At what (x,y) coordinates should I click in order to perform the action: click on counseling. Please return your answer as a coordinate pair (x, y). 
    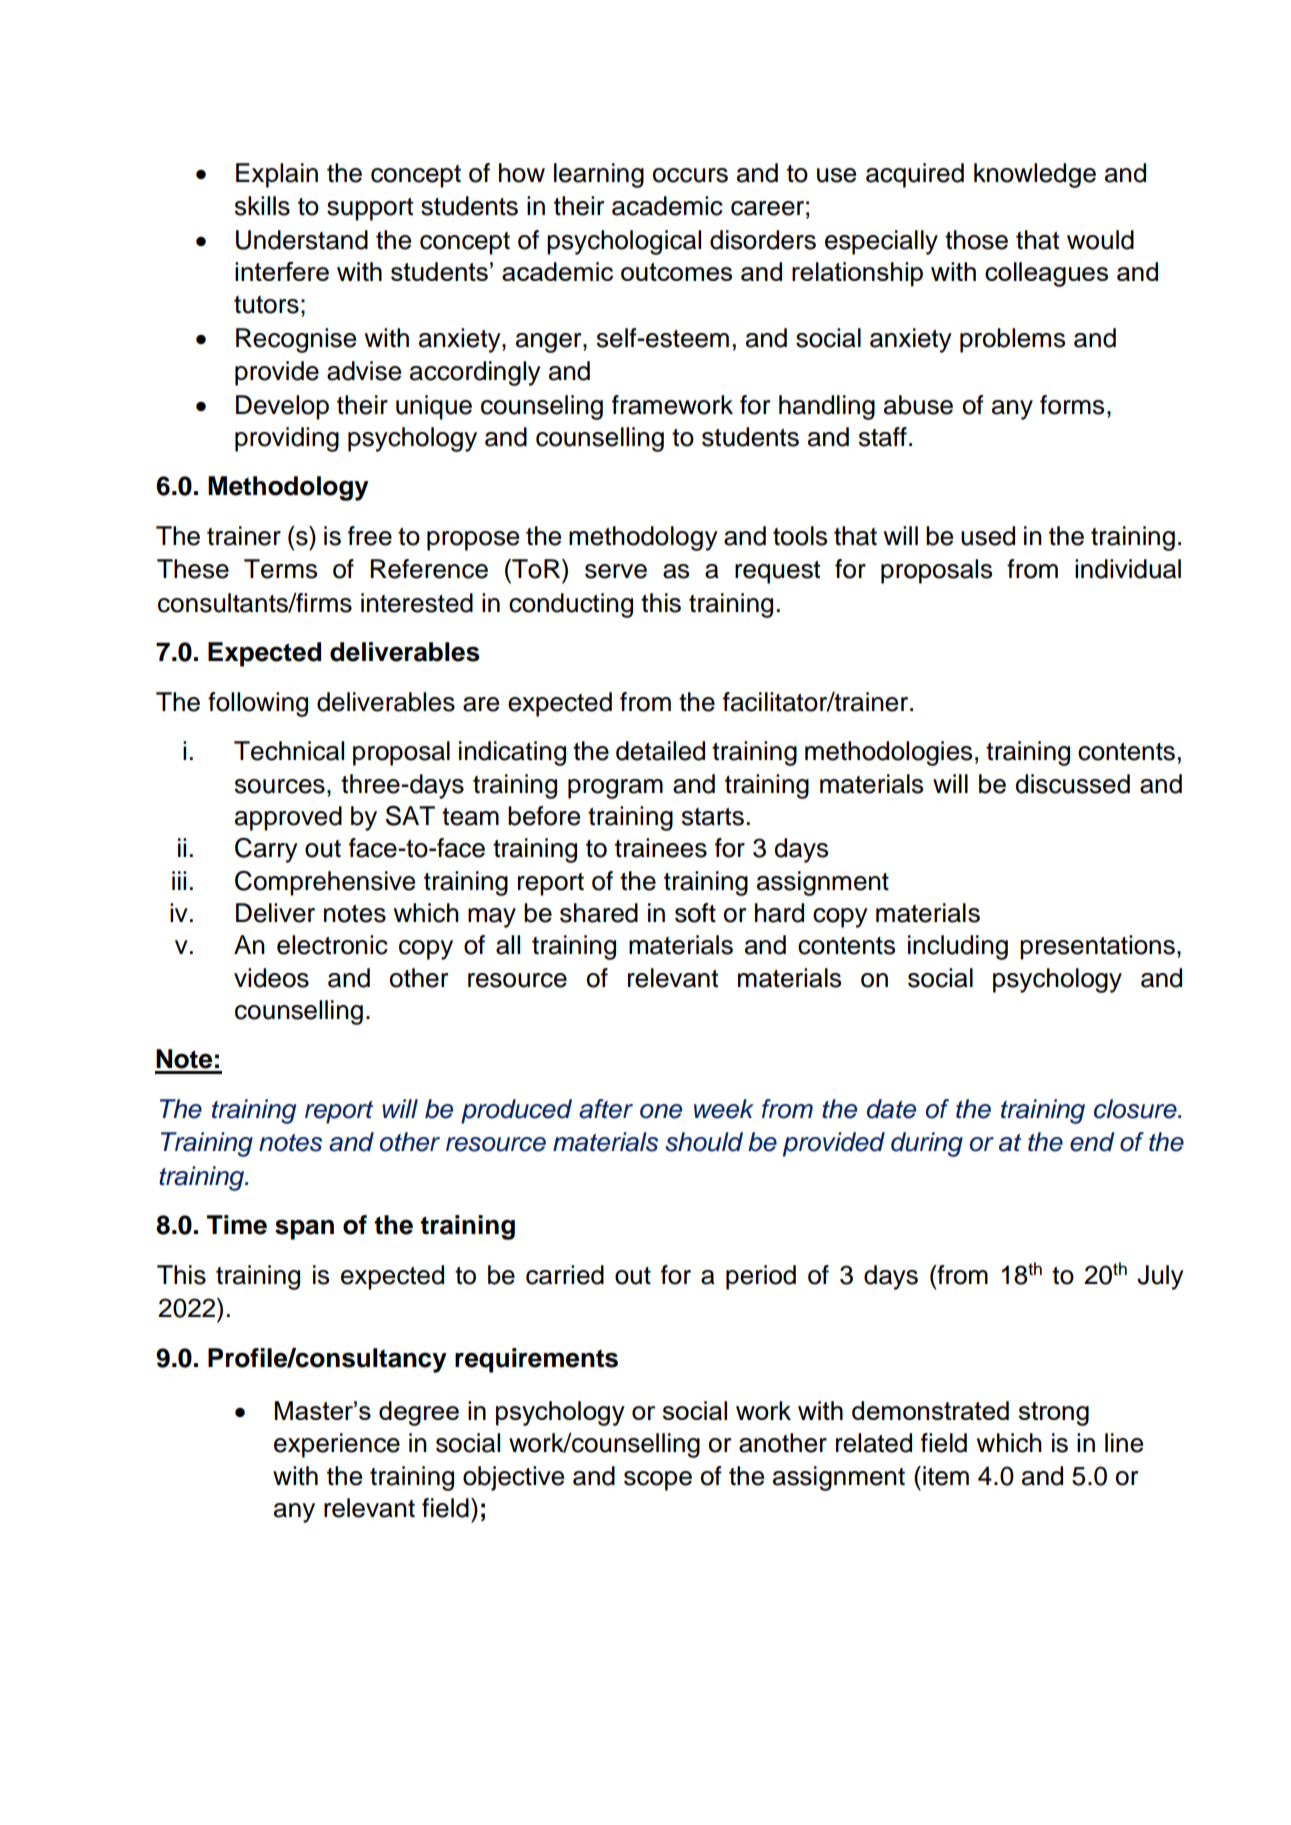
    Looking at the image, I should click on (542, 407).
